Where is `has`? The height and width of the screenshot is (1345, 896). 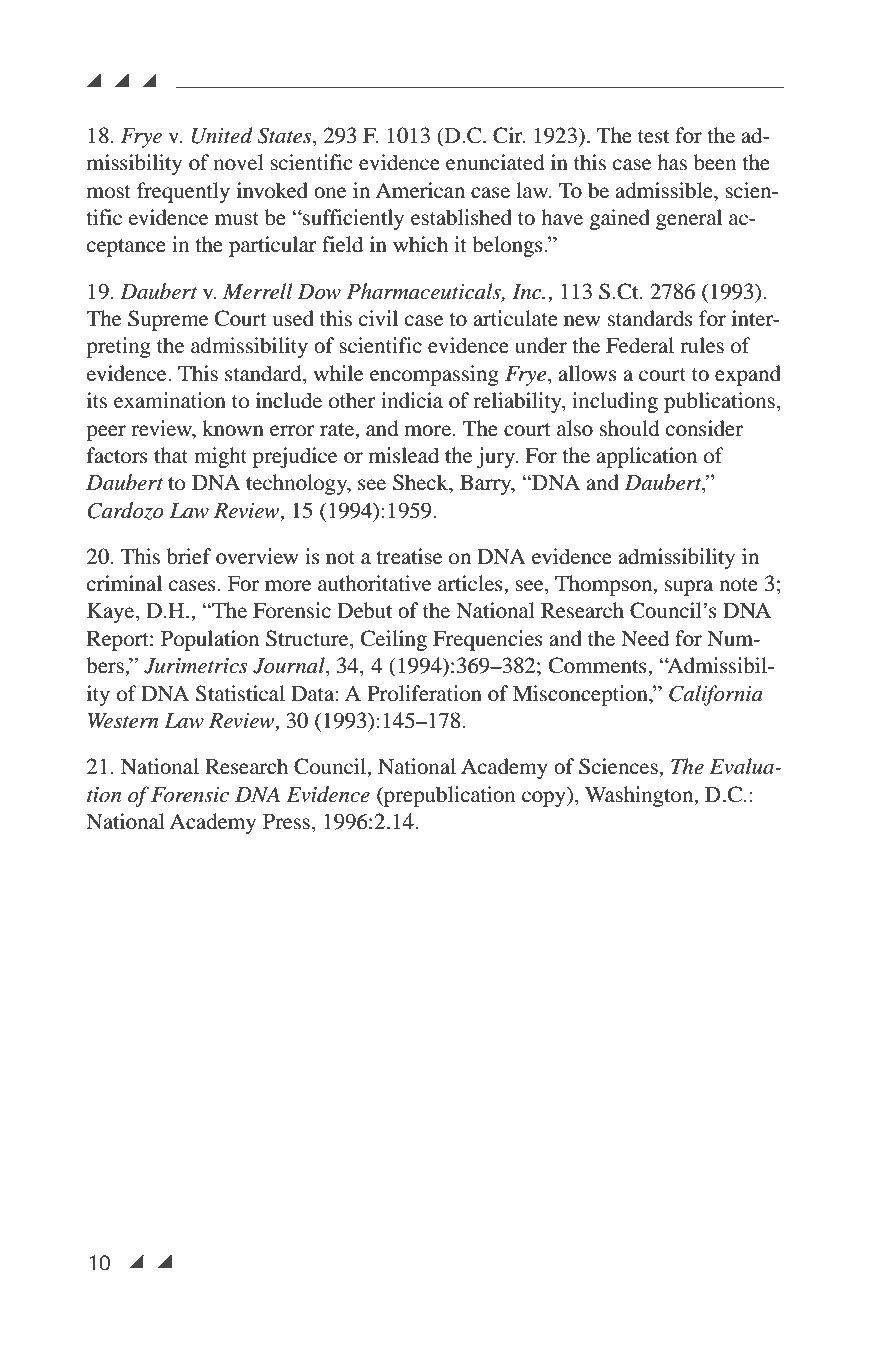 has is located at coordinates (672, 162).
